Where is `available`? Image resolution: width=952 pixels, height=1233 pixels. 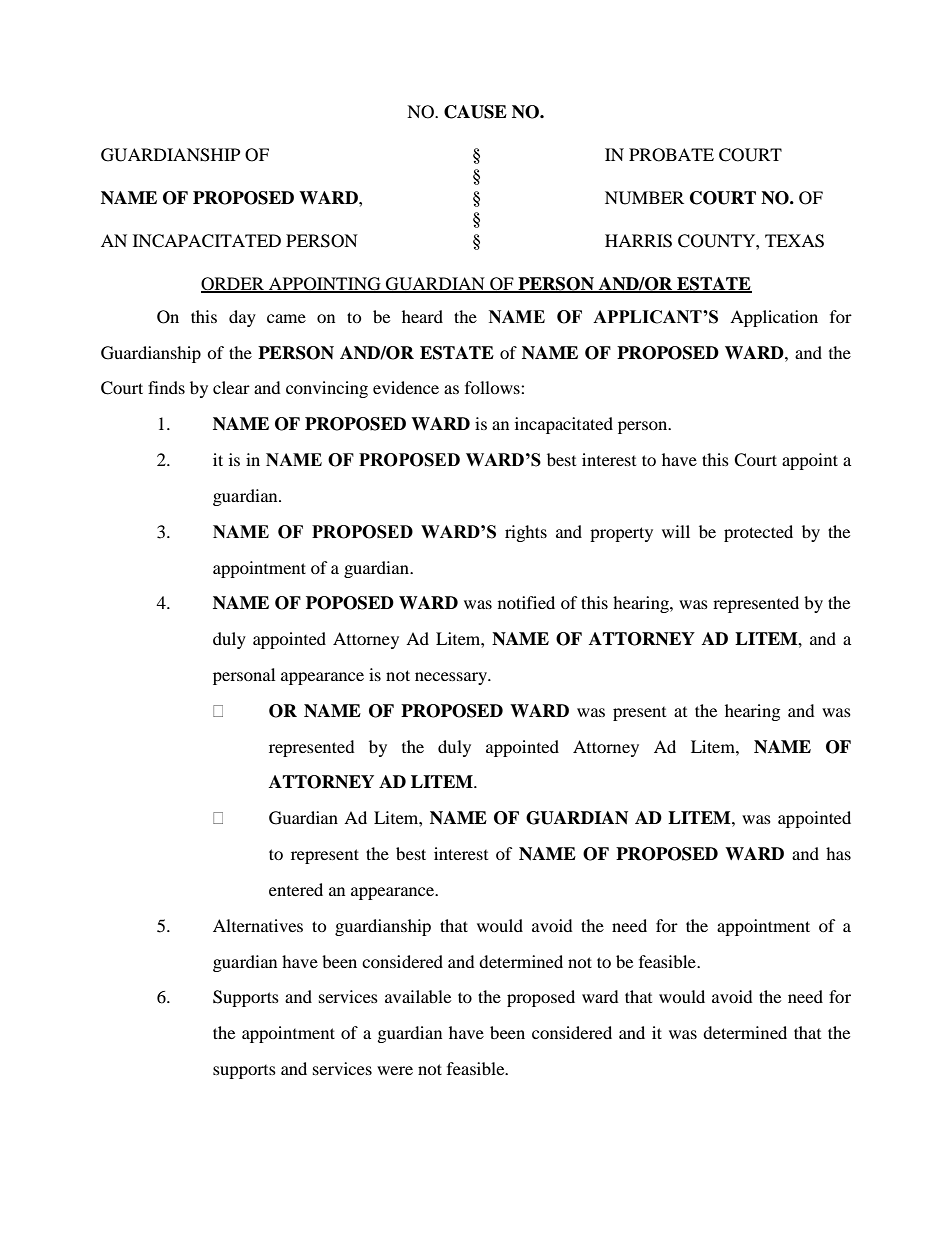 available is located at coordinates (418, 996).
